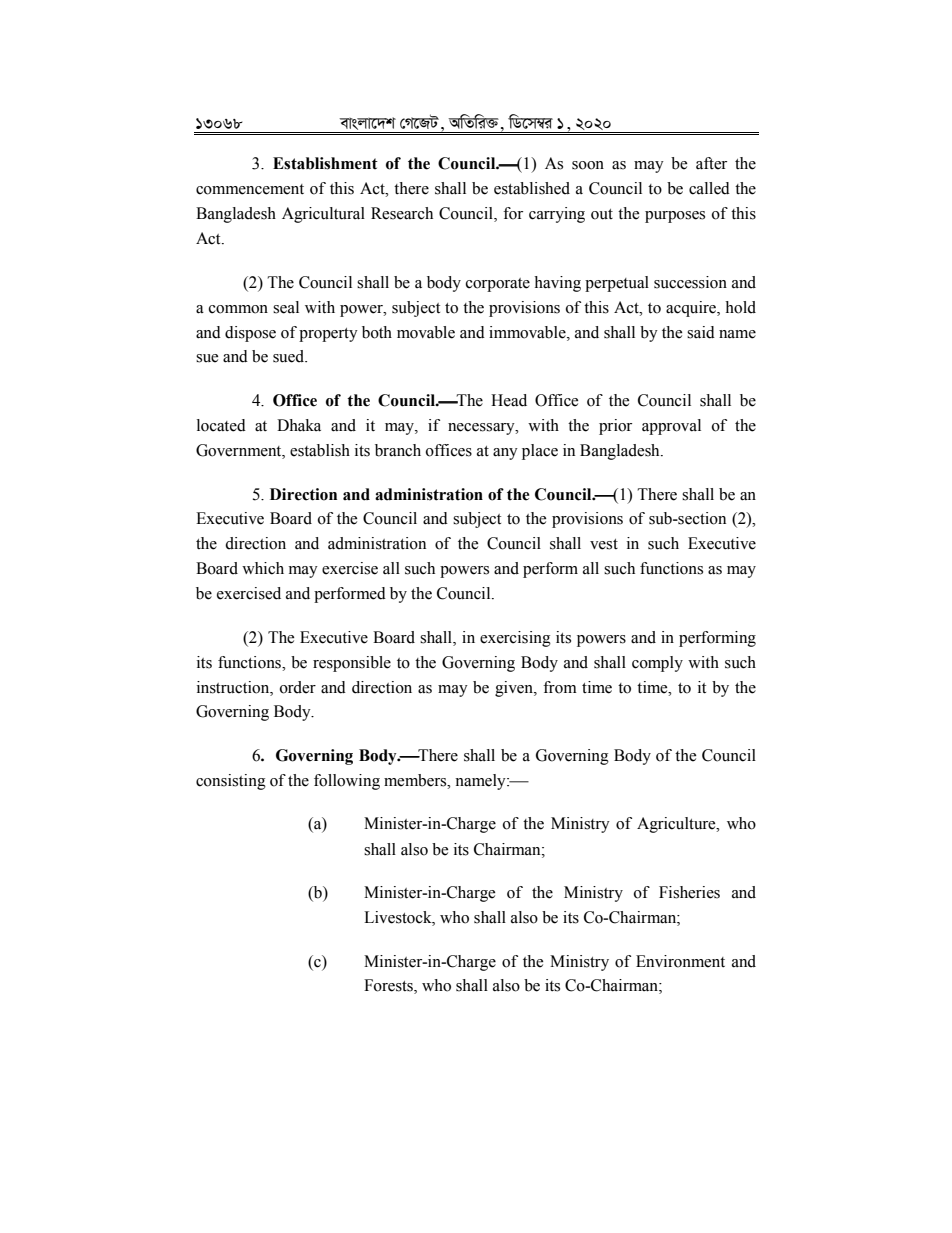 This page has width=952, height=1233. What do you see at coordinates (515, 639) in the page?
I see `exercising` at bounding box center [515, 639].
